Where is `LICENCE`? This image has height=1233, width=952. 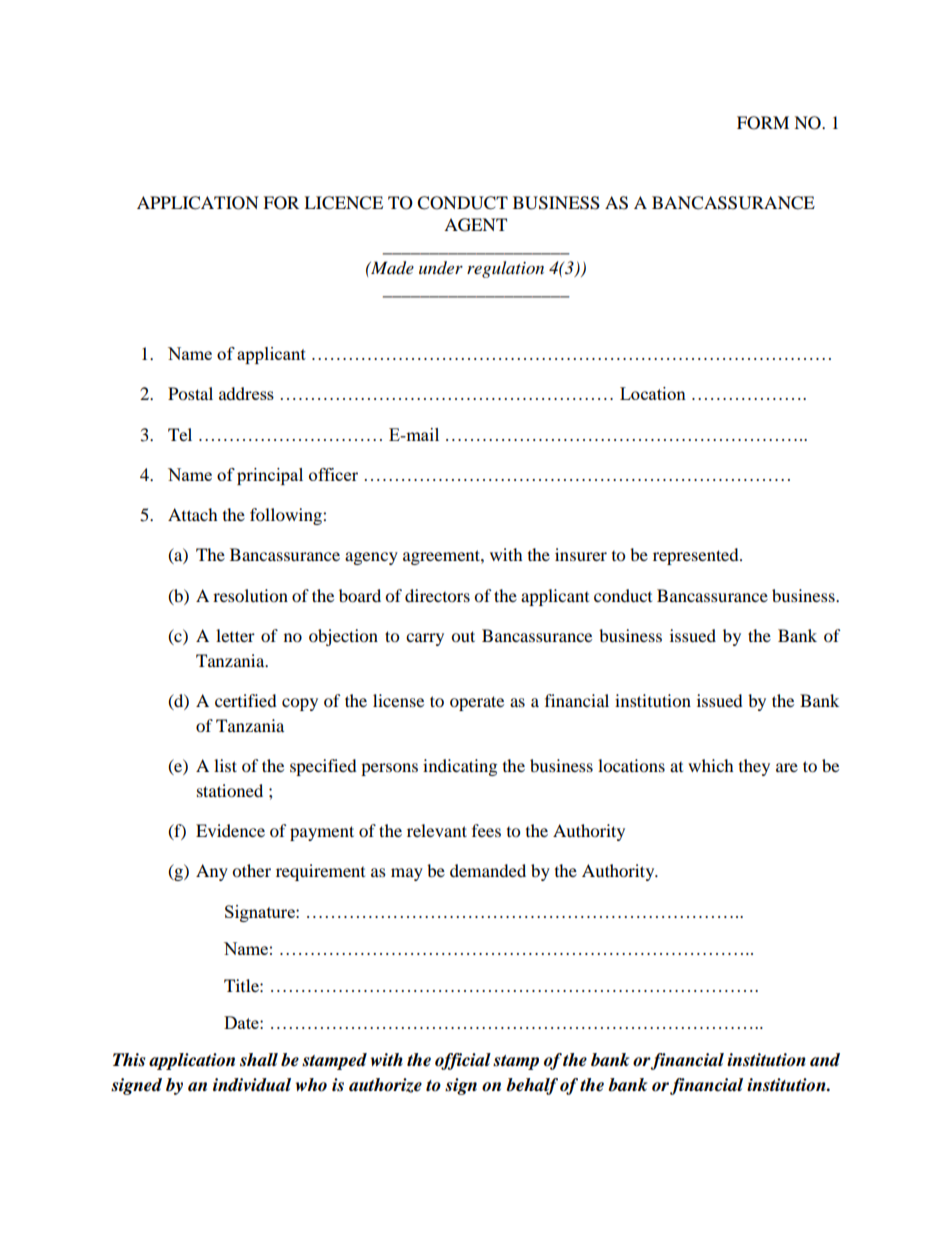 LICENCE is located at coordinates (343, 203).
